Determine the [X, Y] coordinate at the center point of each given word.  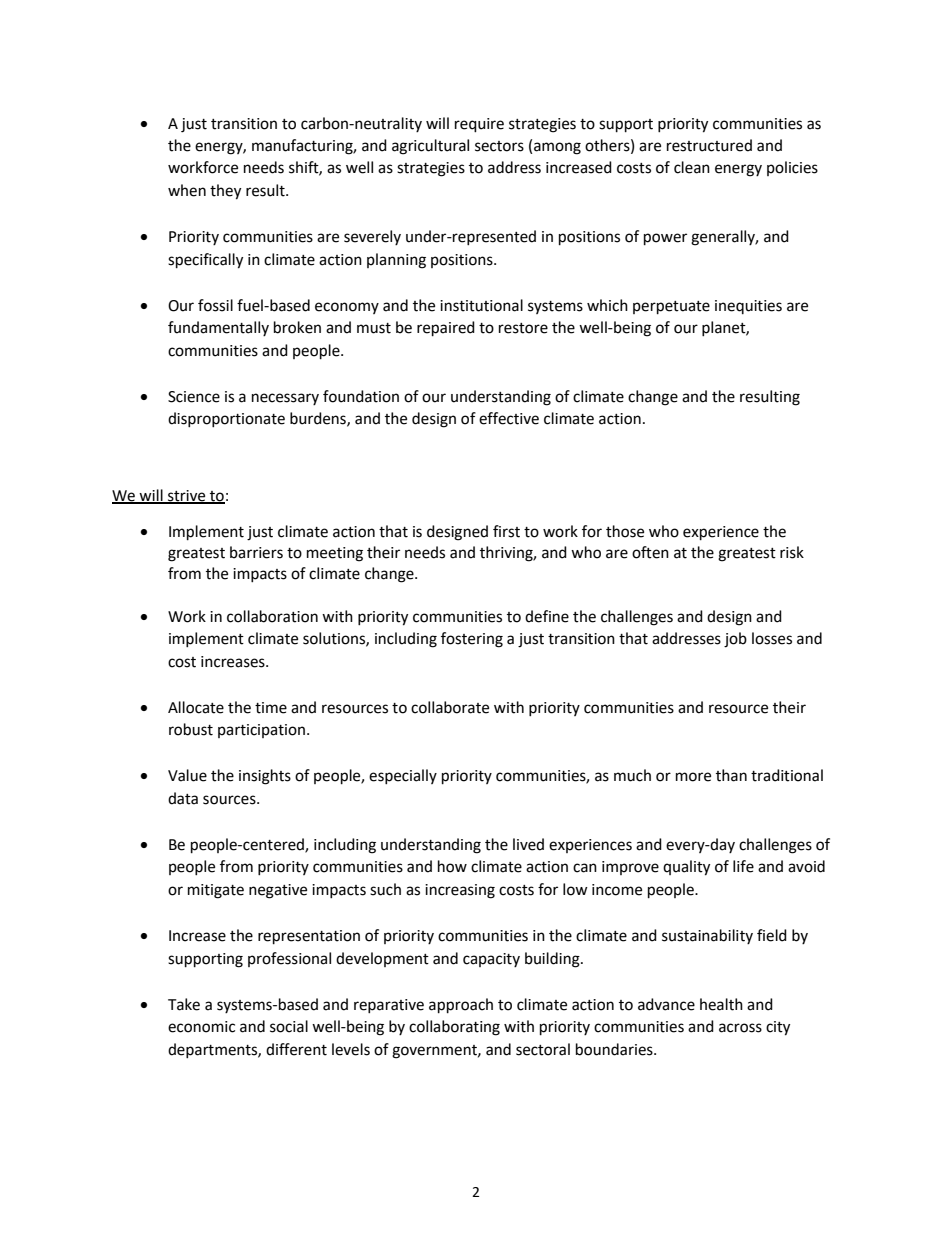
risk [792, 552]
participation [261, 731]
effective [509, 418]
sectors [499, 146]
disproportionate [226, 419]
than [731, 775]
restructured [709, 145]
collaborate [450, 707]
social [289, 1026]
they [225, 192]
